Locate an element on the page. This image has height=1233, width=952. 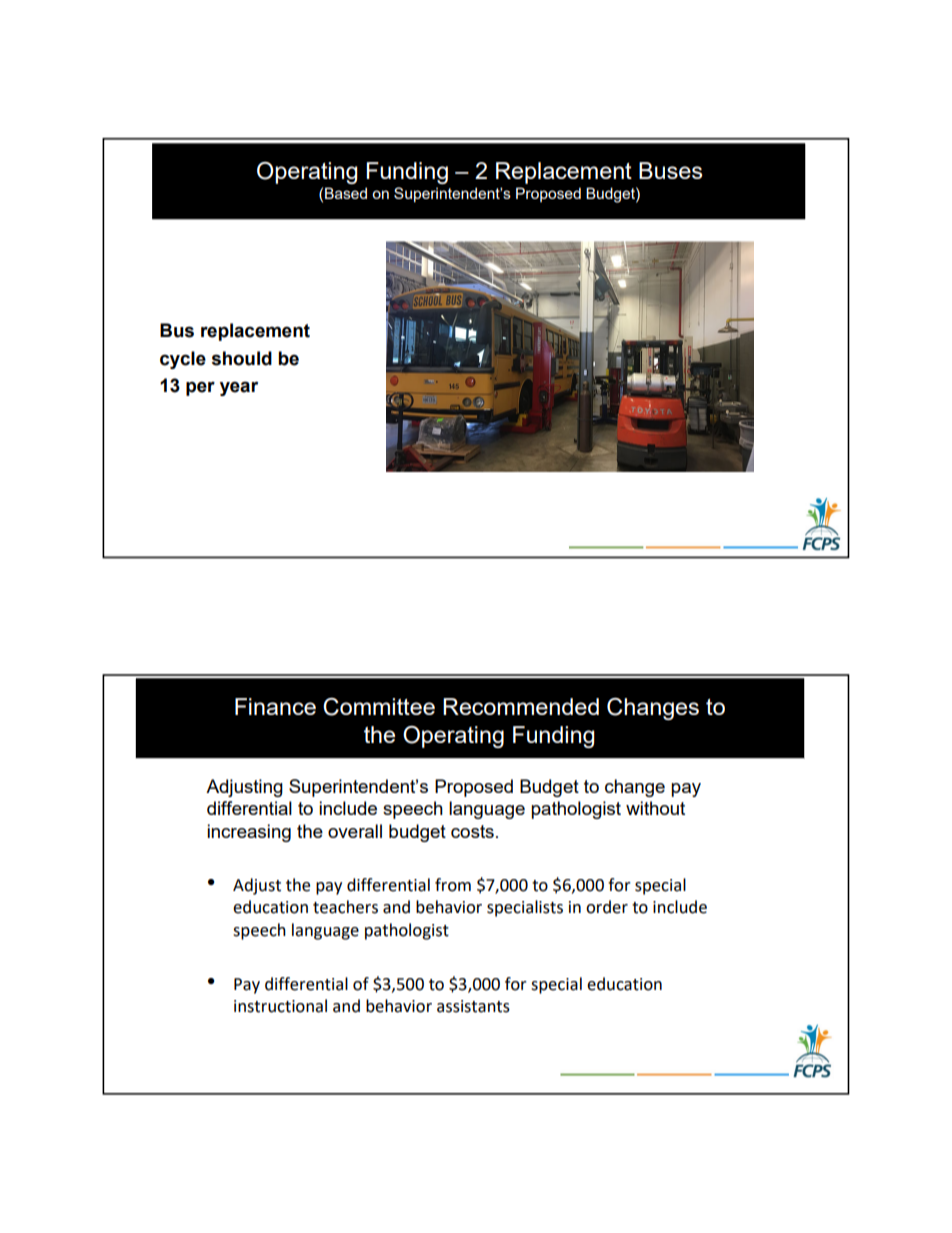
year is located at coordinates (239, 388).
